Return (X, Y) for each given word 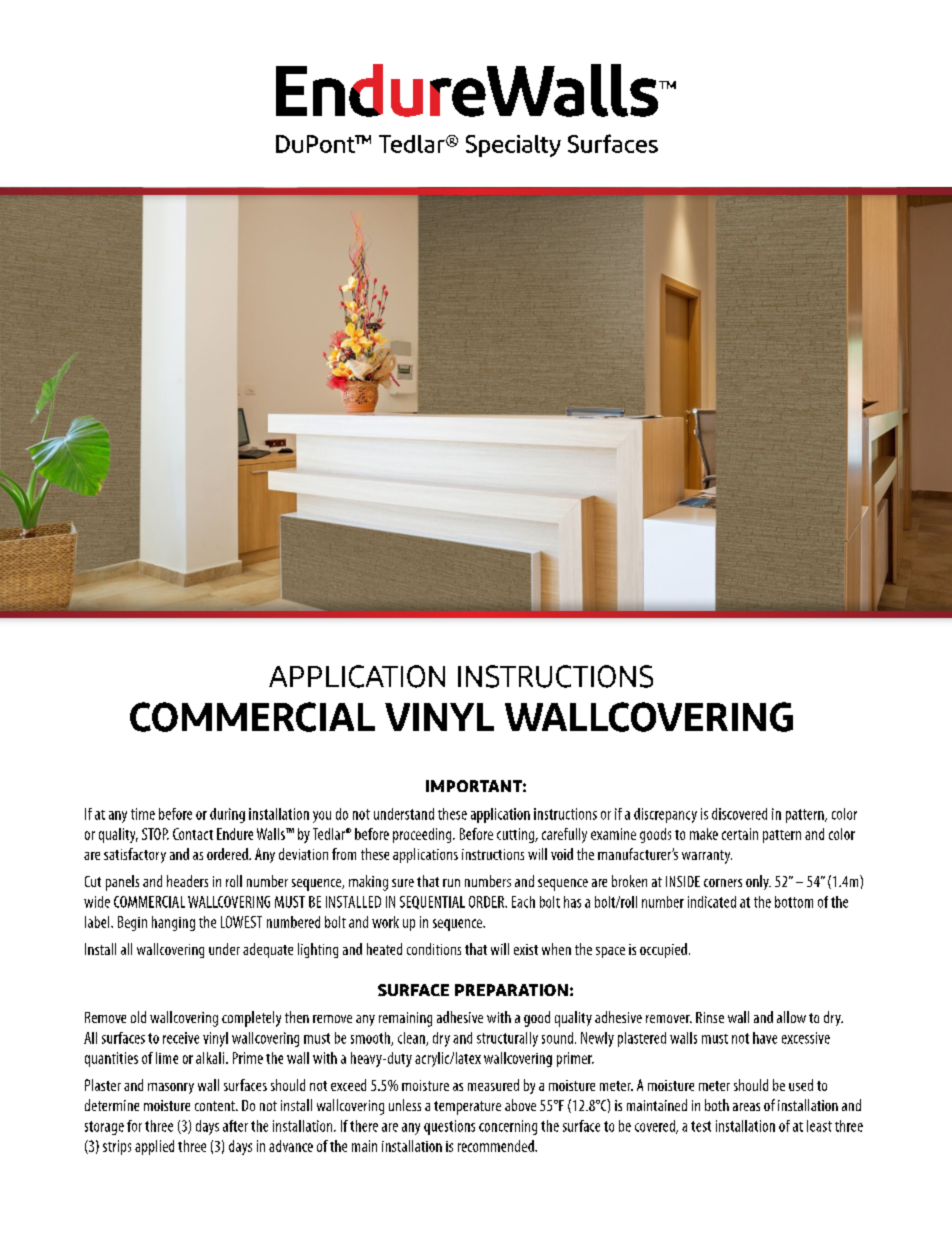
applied (154, 1147)
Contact (193, 834)
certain (740, 834)
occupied (663, 950)
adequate (268, 950)
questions (449, 1127)
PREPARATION (511, 990)
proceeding (423, 835)
